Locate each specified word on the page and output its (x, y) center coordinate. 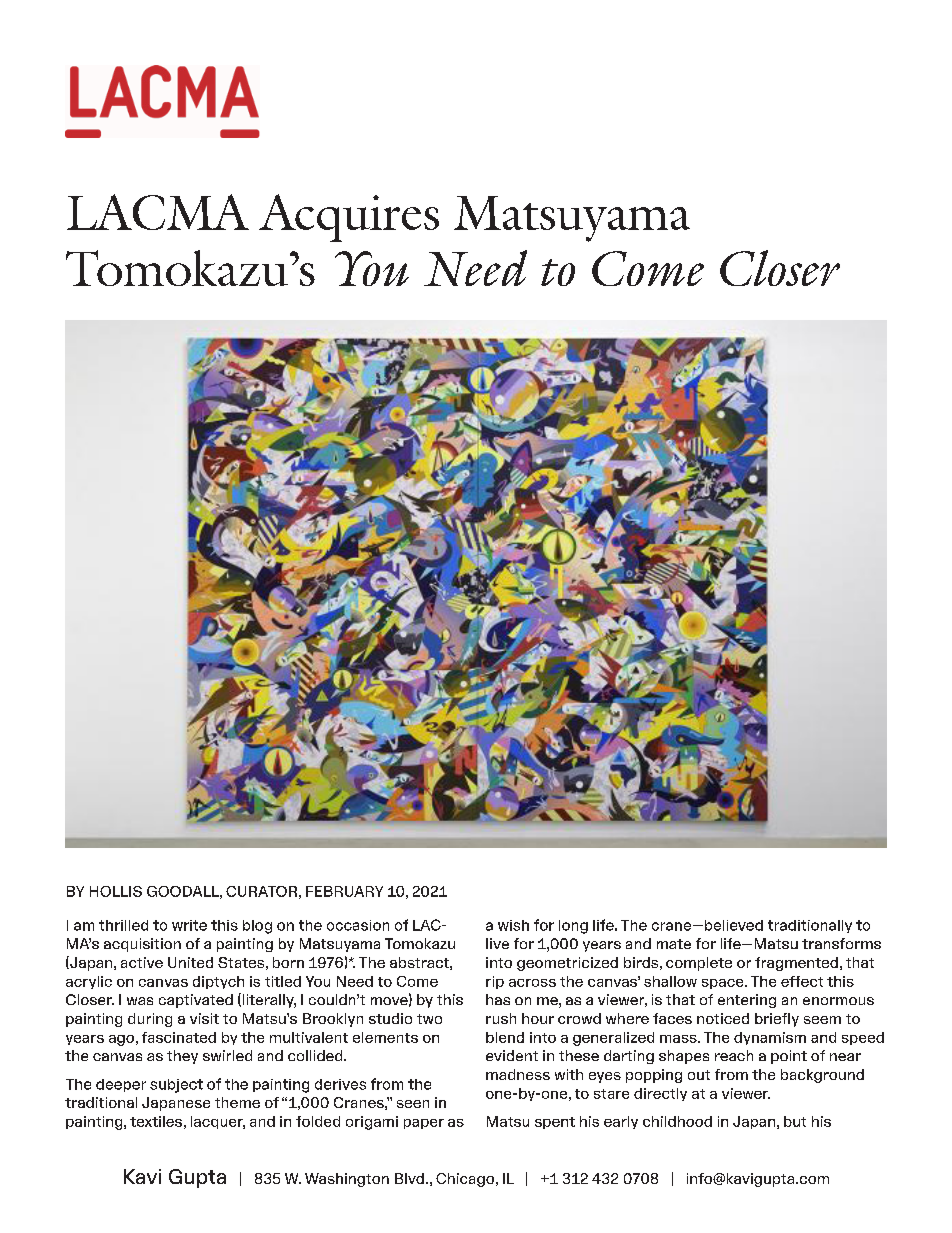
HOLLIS (116, 891)
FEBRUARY (344, 891)
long (573, 927)
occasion (358, 925)
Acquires (349, 218)
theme (237, 1102)
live (497, 943)
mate (674, 944)
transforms (841, 943)
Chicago (466, 1180)
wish (513, 925)
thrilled (123, 925)
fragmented (796, 964)
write (189, 925)
